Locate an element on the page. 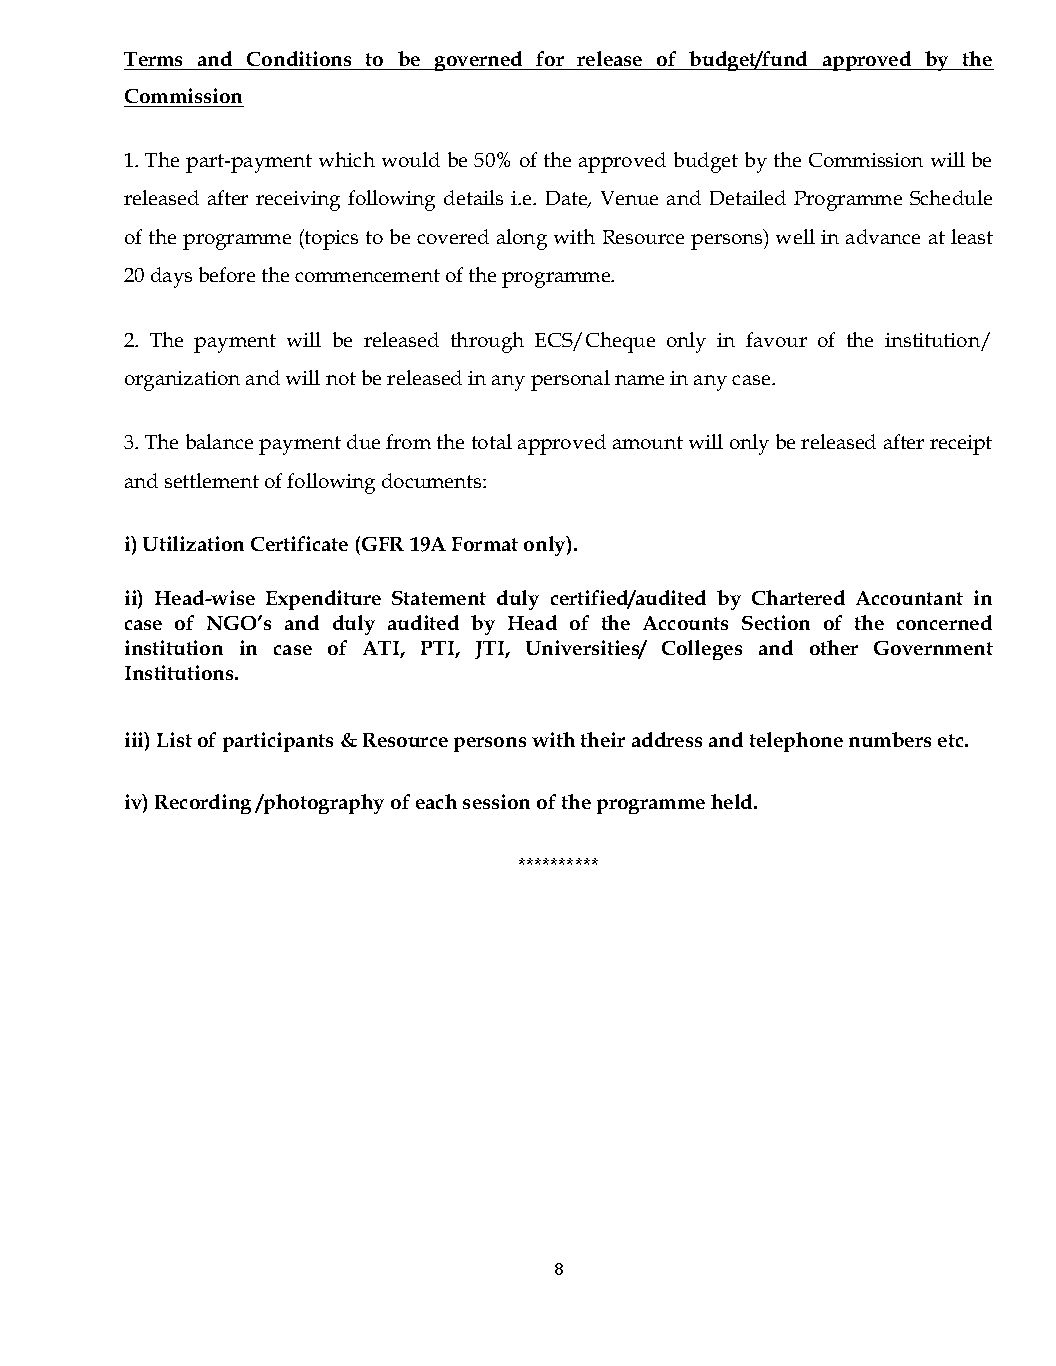 The height and width of the page is (1366, 1056). before is located at coordinates (227, 274).
